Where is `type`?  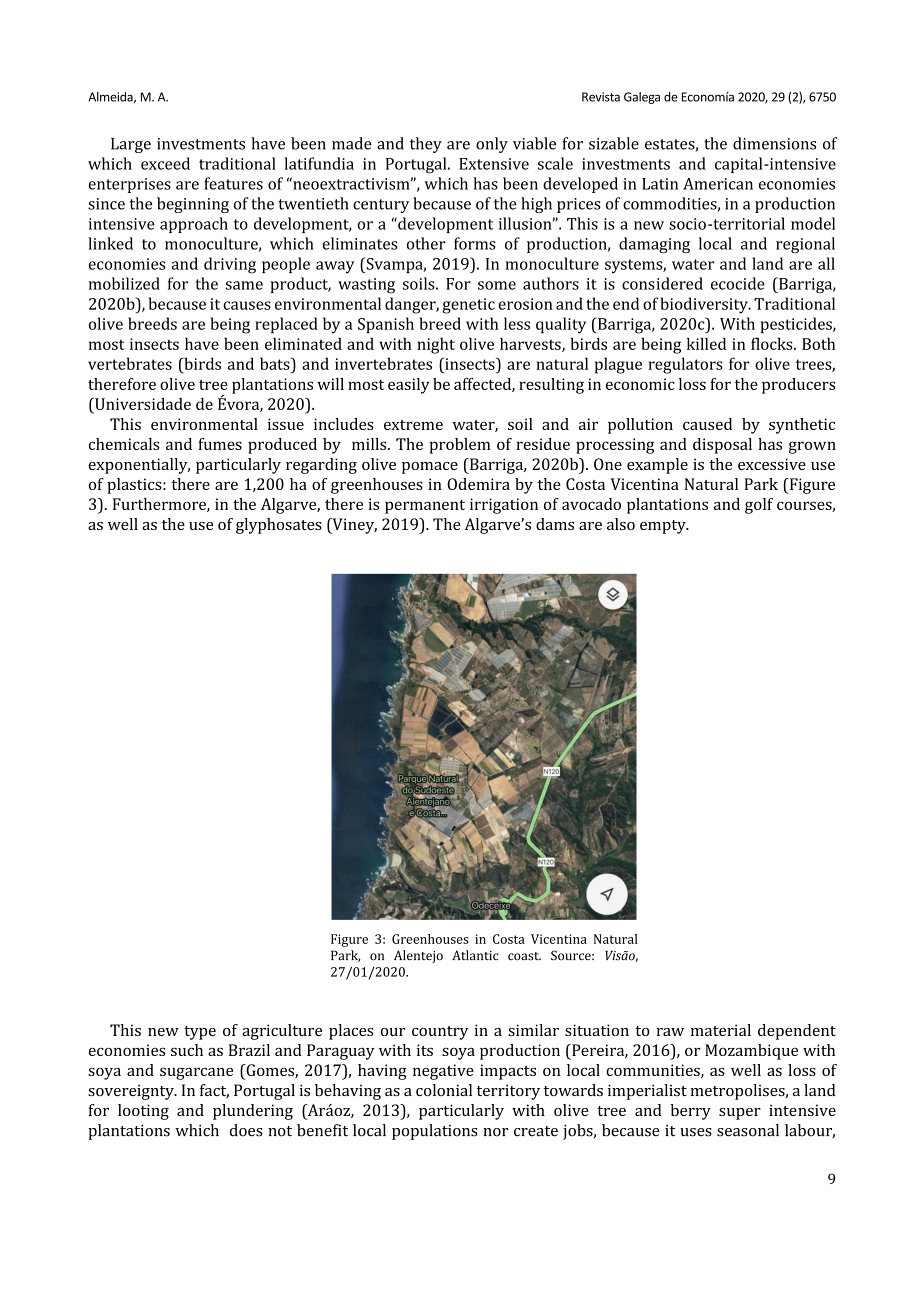 type is located at coordinates (200, 1033).
